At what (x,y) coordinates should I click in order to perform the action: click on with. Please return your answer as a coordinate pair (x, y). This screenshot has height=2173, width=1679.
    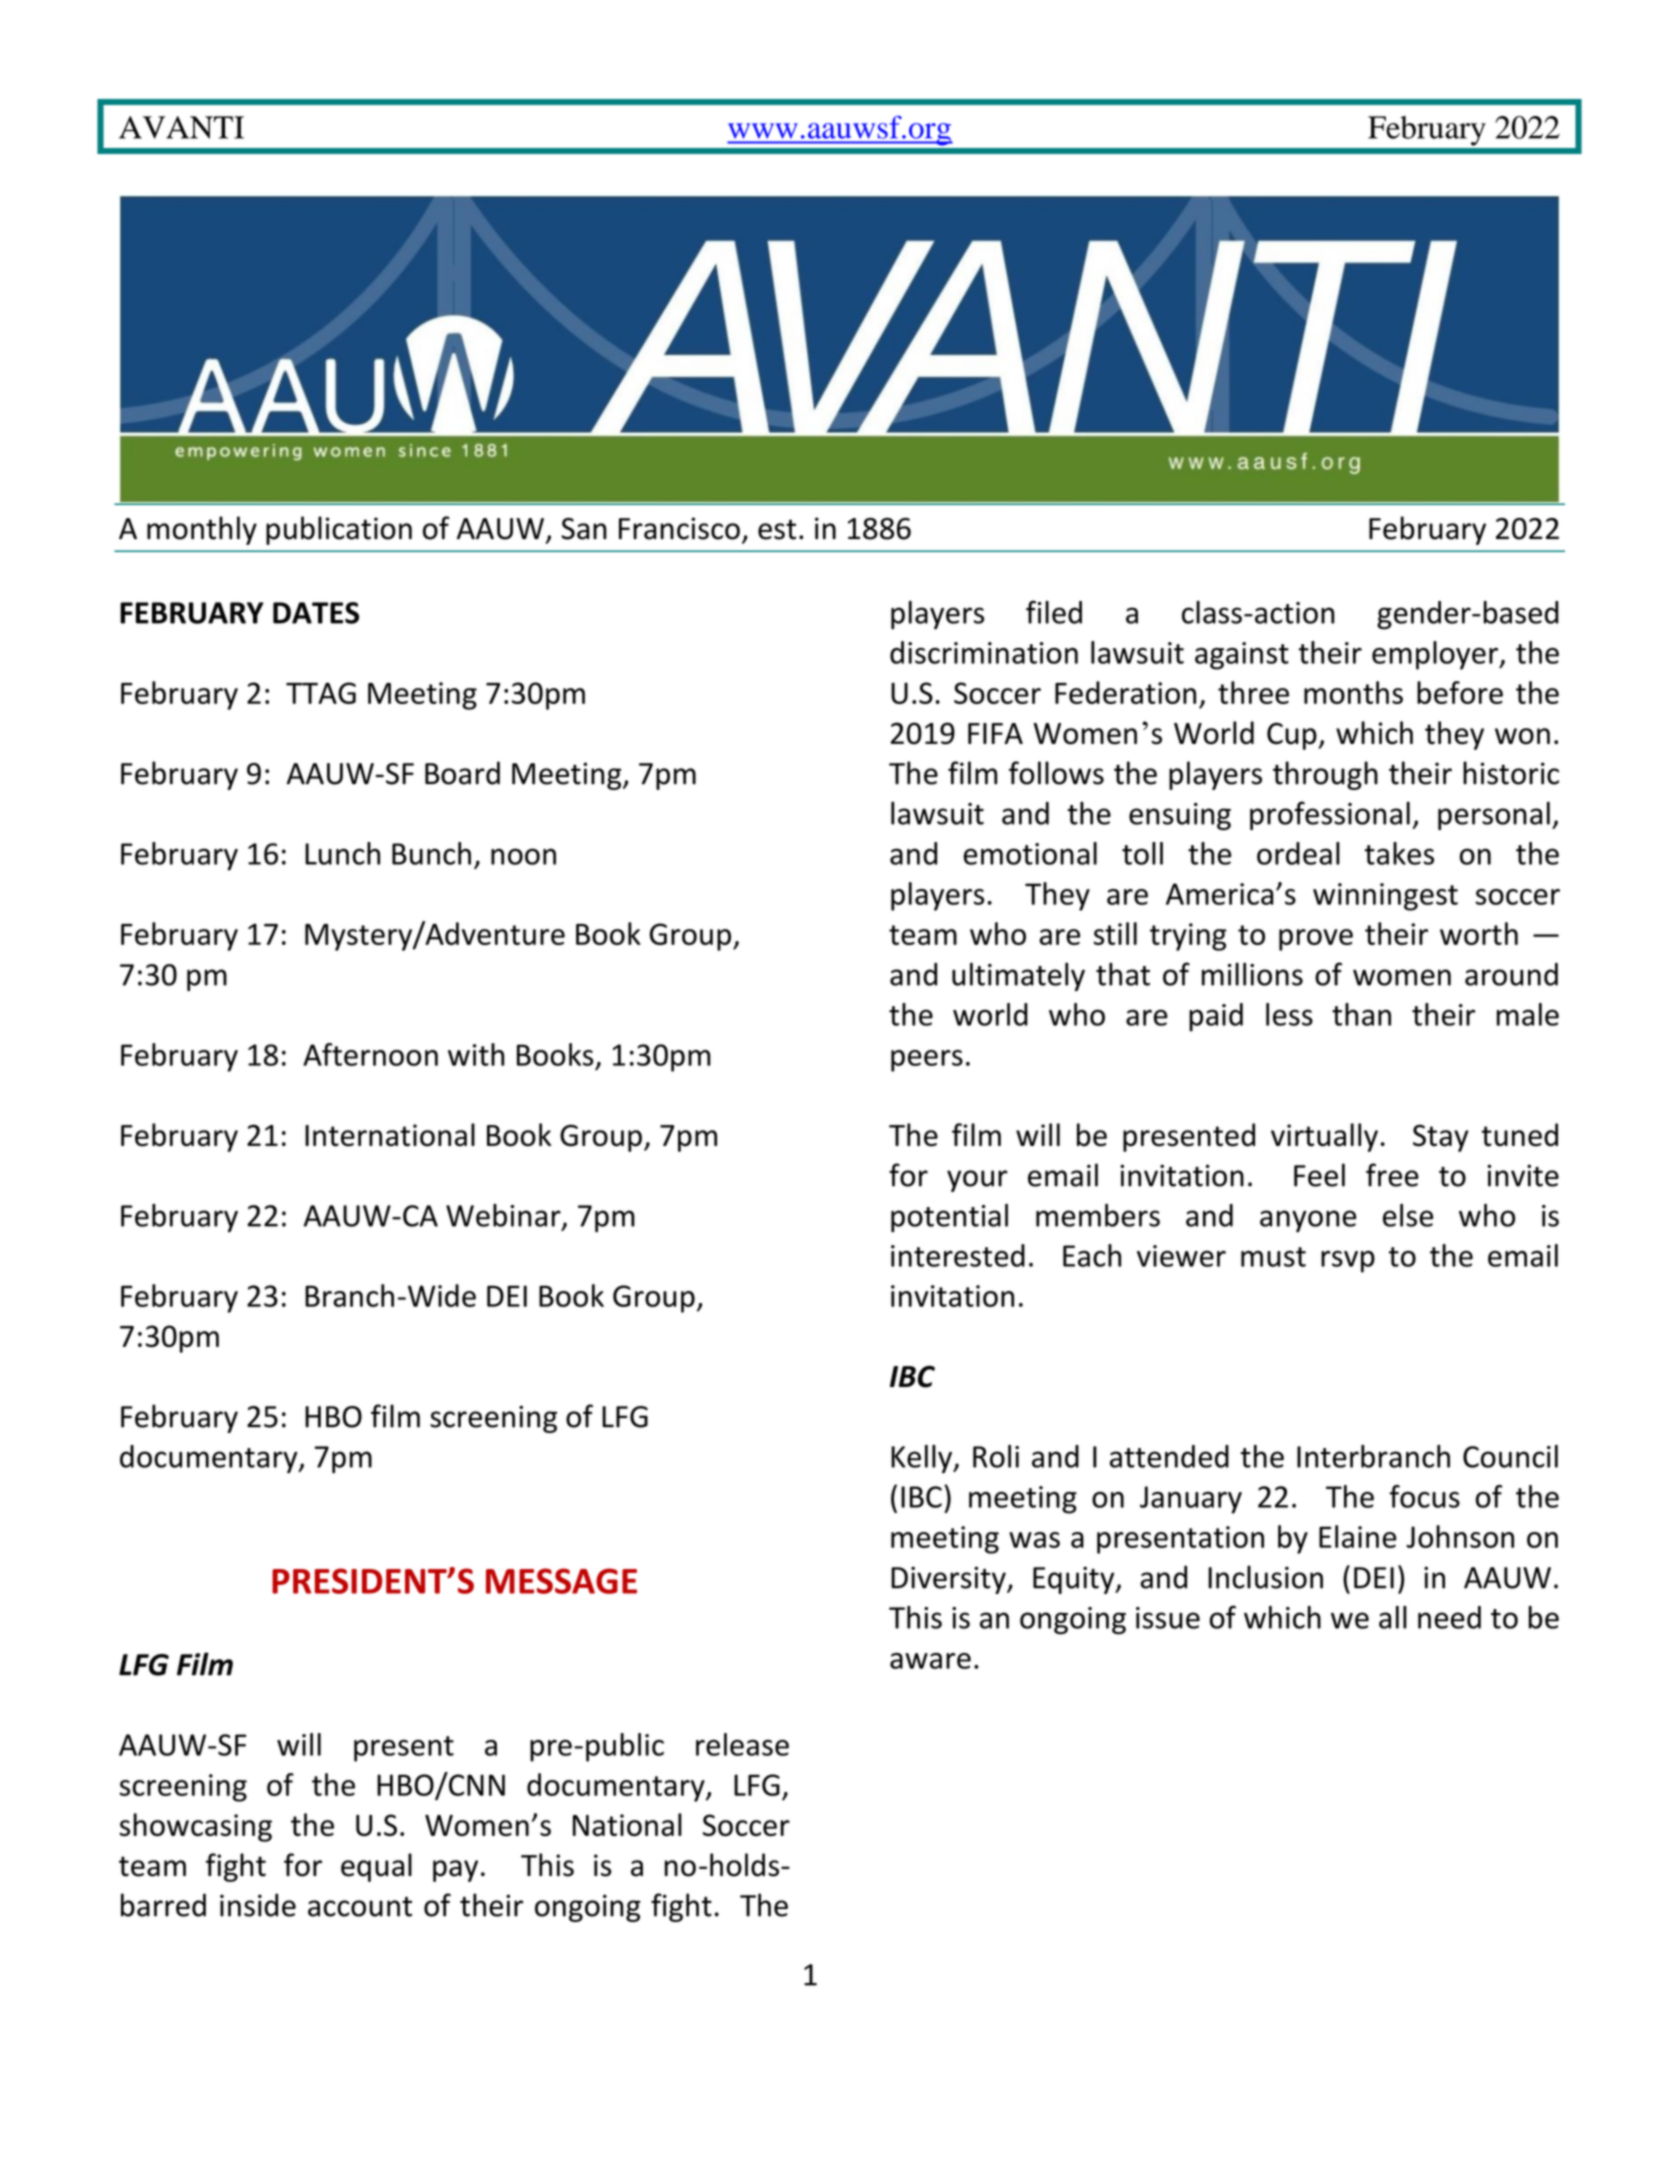
    Looking at the image, I should click on (476, 1054).
